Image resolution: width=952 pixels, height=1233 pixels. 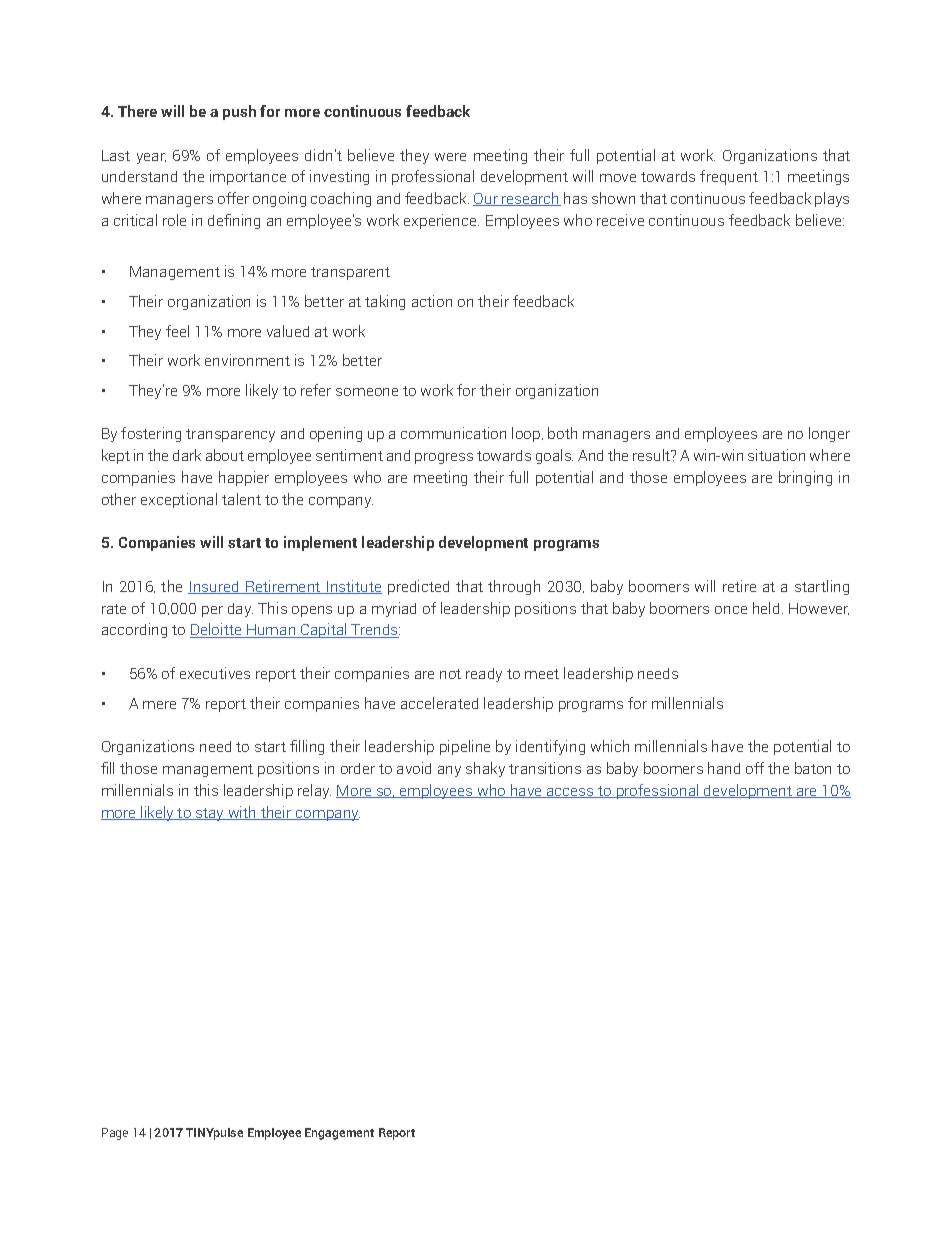 What do you see at coordinates (217, 630) in the screenshot?
I see `Deloitte` at bounding box center [217, 630].
